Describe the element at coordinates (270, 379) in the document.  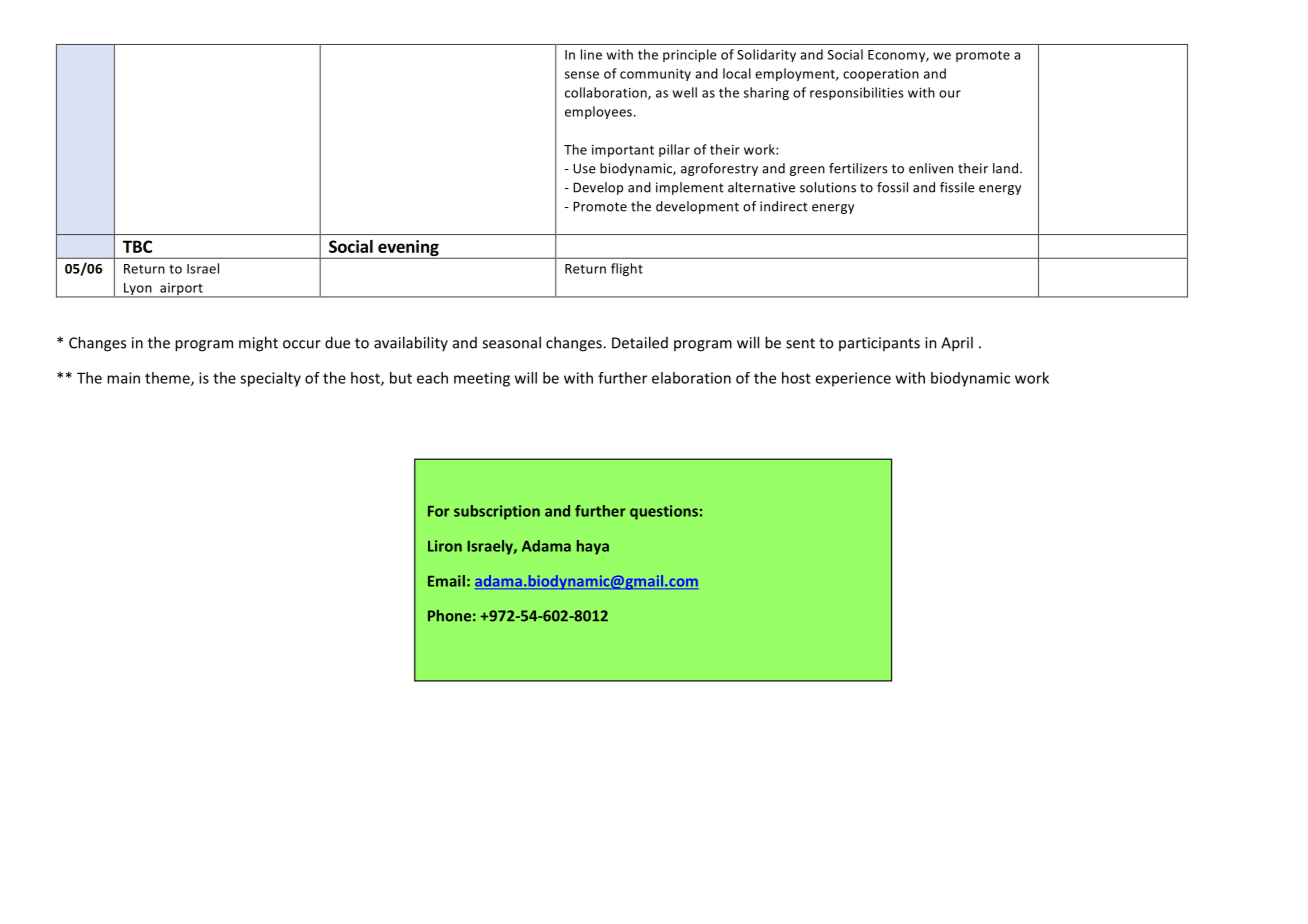
I see `specialty` at that location.
